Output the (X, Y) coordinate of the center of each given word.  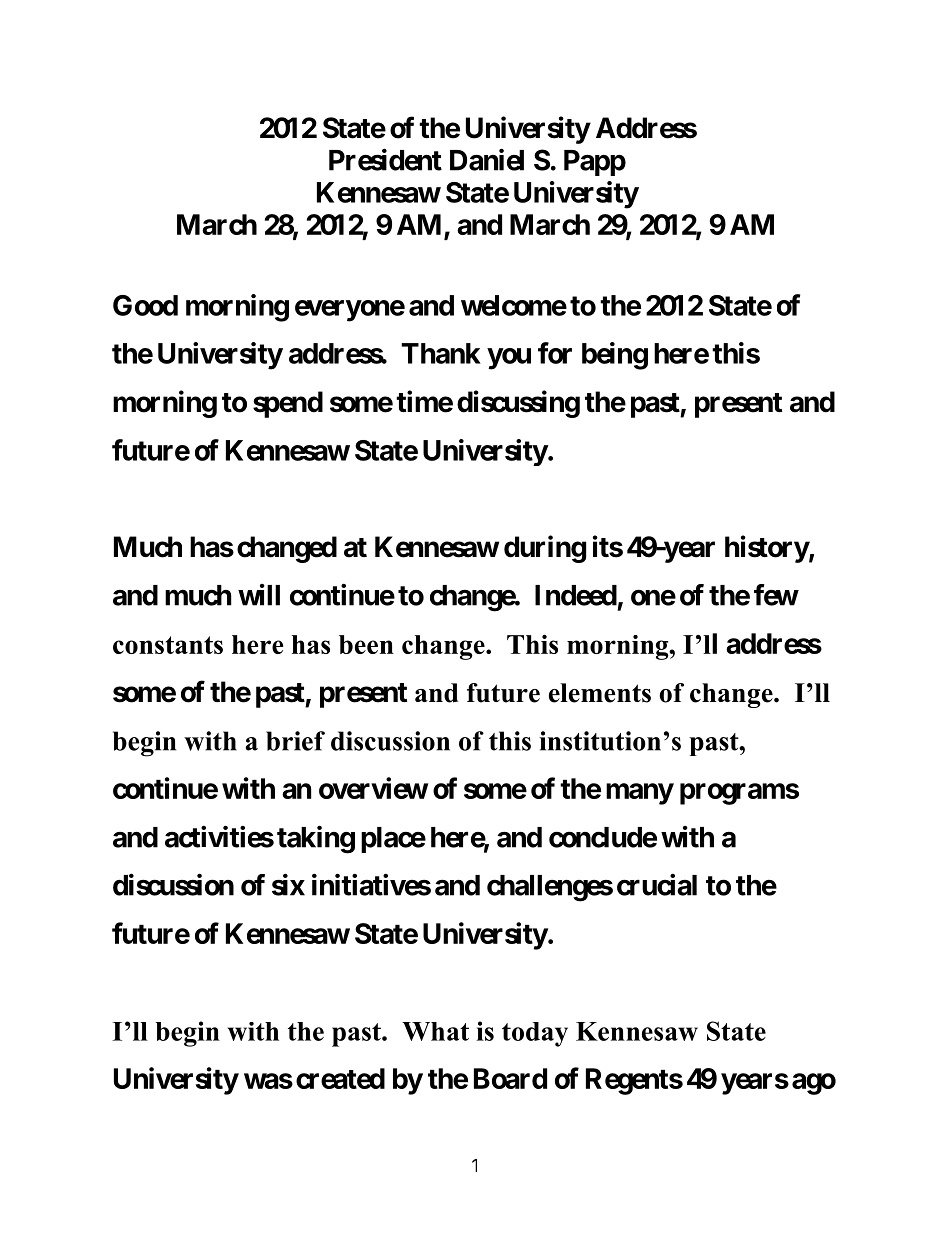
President (385, 159)
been (366, 644)
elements (600, 693)
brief (295, 741)
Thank (441, 353)
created (340, 1078)
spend (288, 404)
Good (145, 305)
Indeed (576, 595)
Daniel (487, 159)
